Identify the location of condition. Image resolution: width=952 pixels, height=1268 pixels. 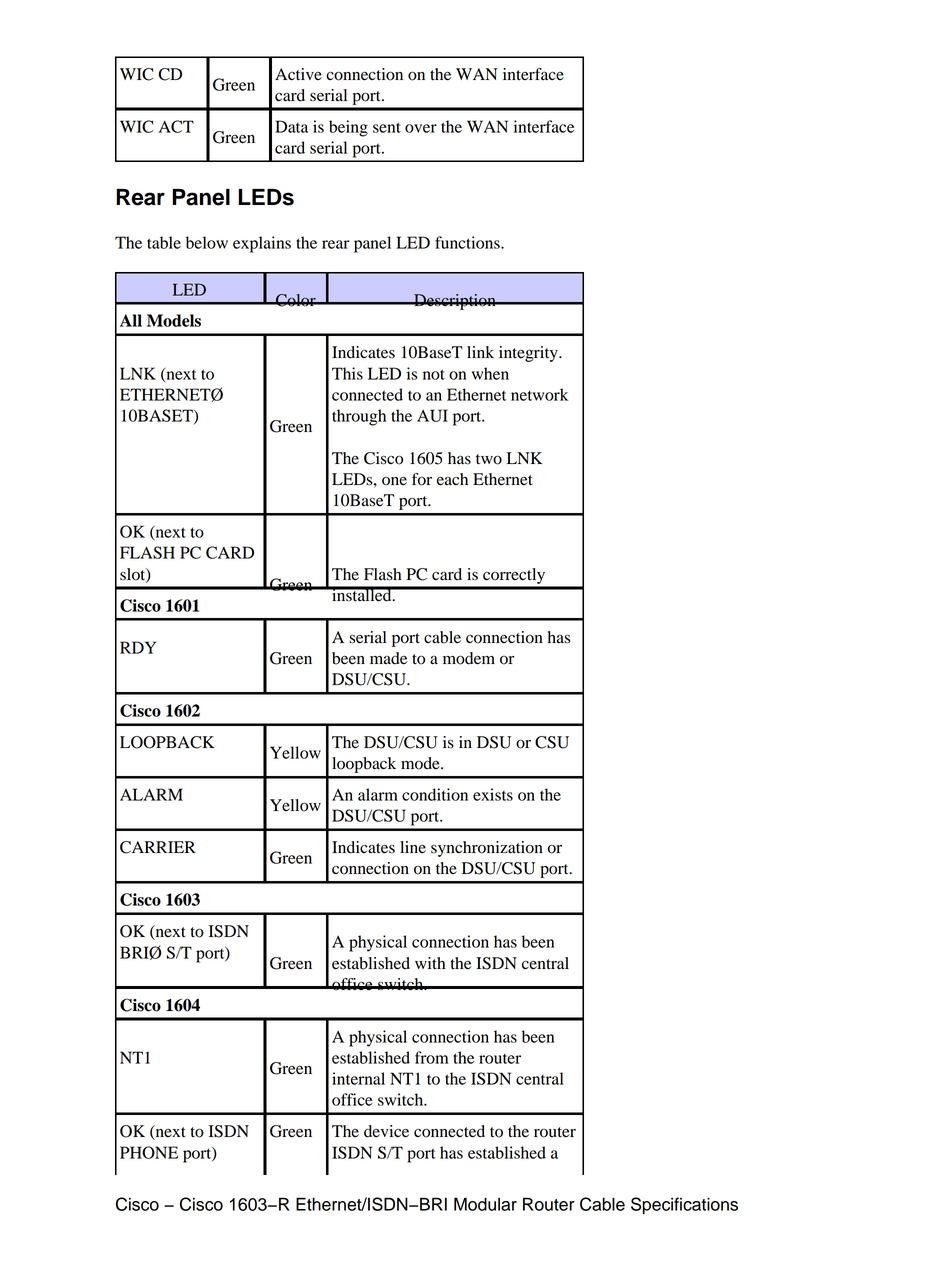
(435, 794).
